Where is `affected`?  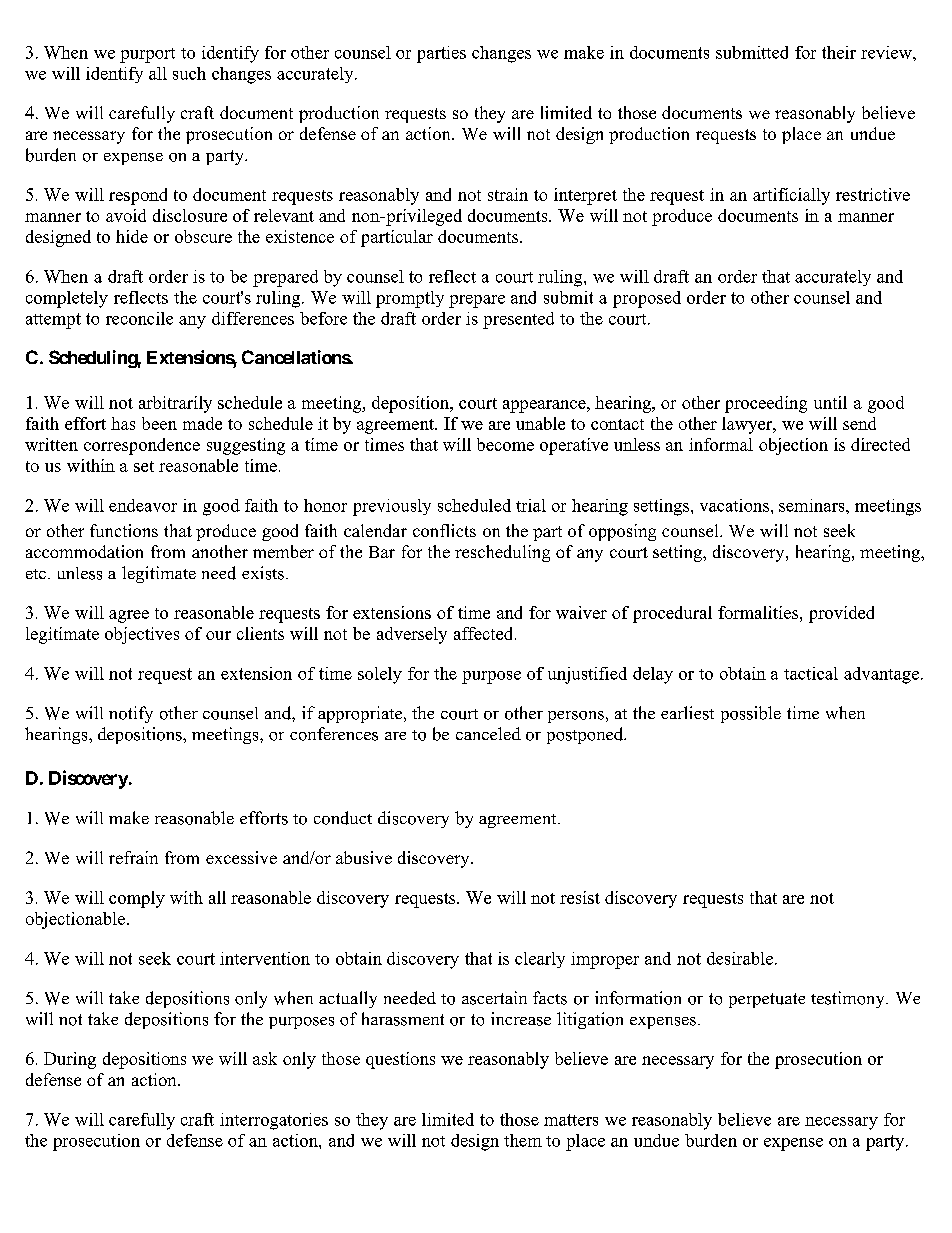
affected is located at coordinates (485, 633).
